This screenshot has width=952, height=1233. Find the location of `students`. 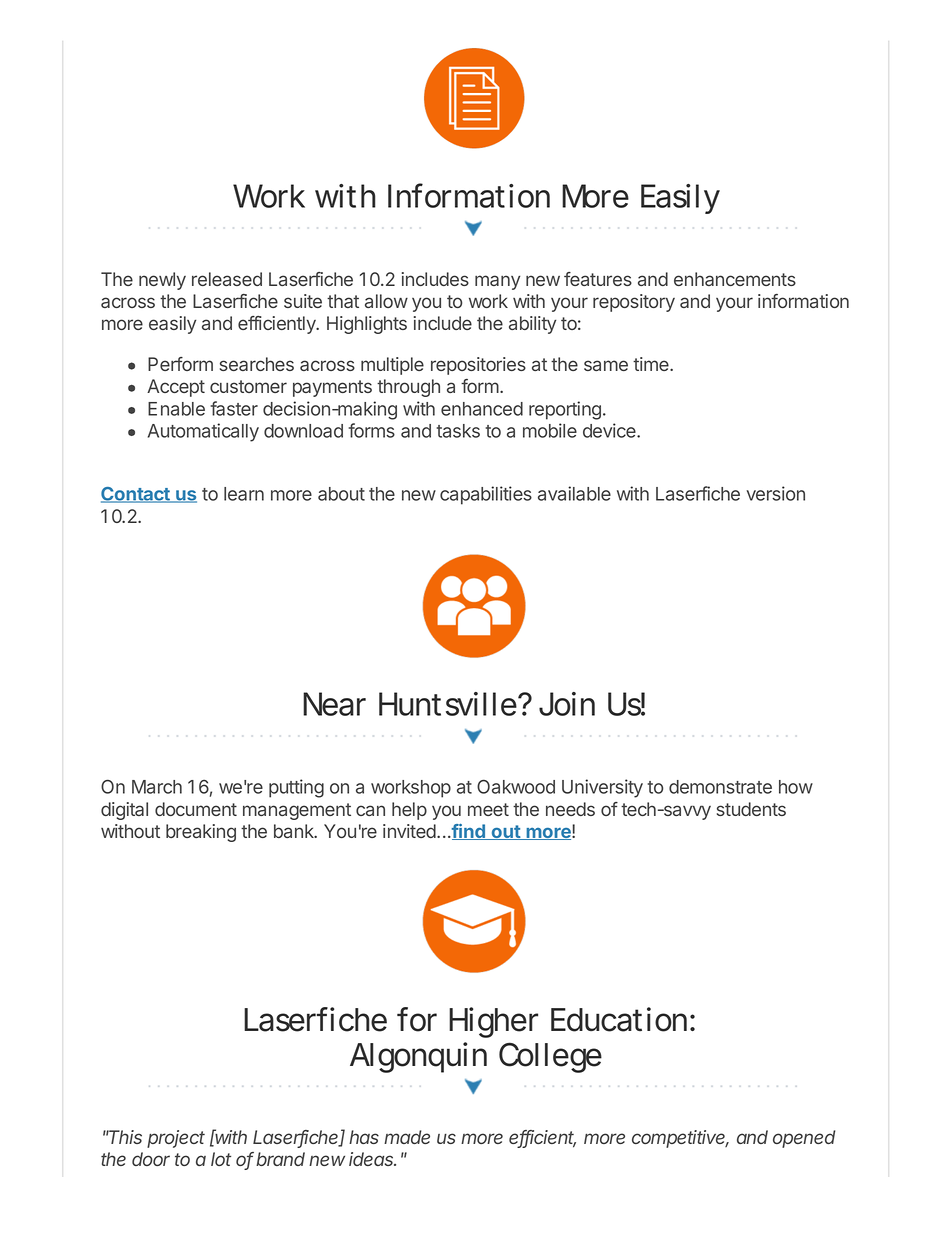

students is located at coordinates (751, 809).
